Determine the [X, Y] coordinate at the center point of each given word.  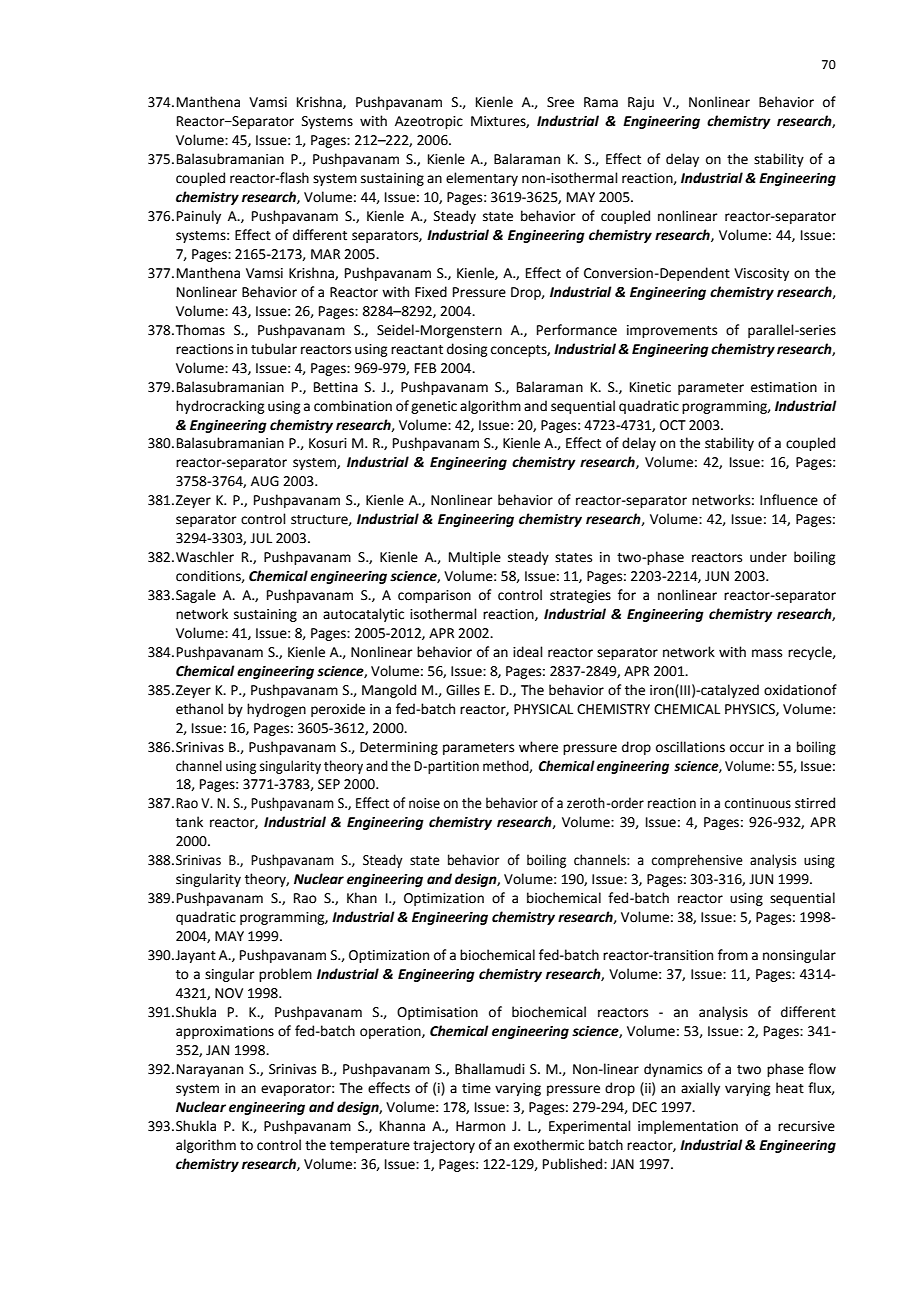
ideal [528, 652]
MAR [325, 254]
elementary [482, 179]
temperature [370, 1147]
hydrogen [276, 710]
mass [767, 653]
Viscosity [761, 274]
